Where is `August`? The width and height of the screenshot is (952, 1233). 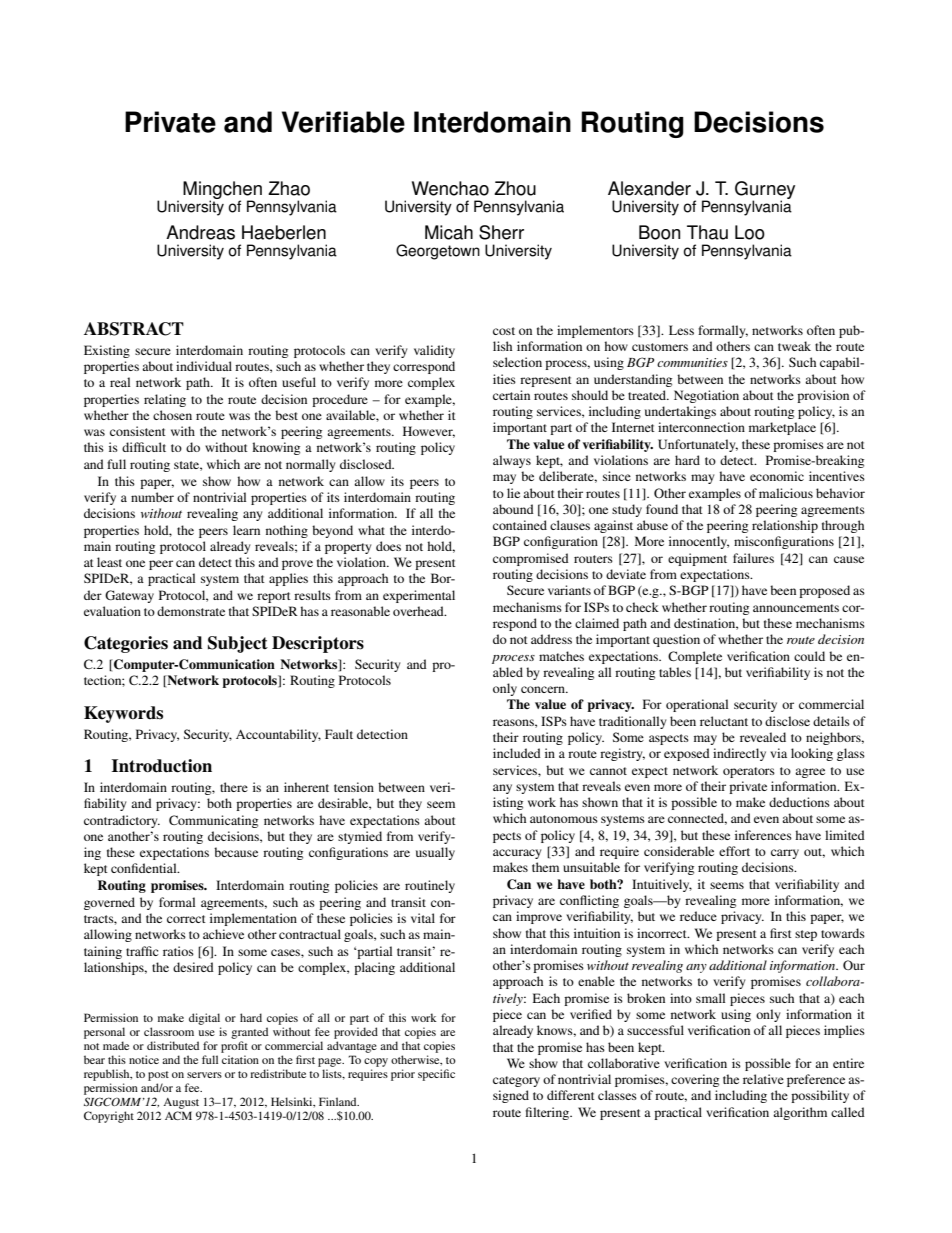 August is located at coordinates (181, 1103).
